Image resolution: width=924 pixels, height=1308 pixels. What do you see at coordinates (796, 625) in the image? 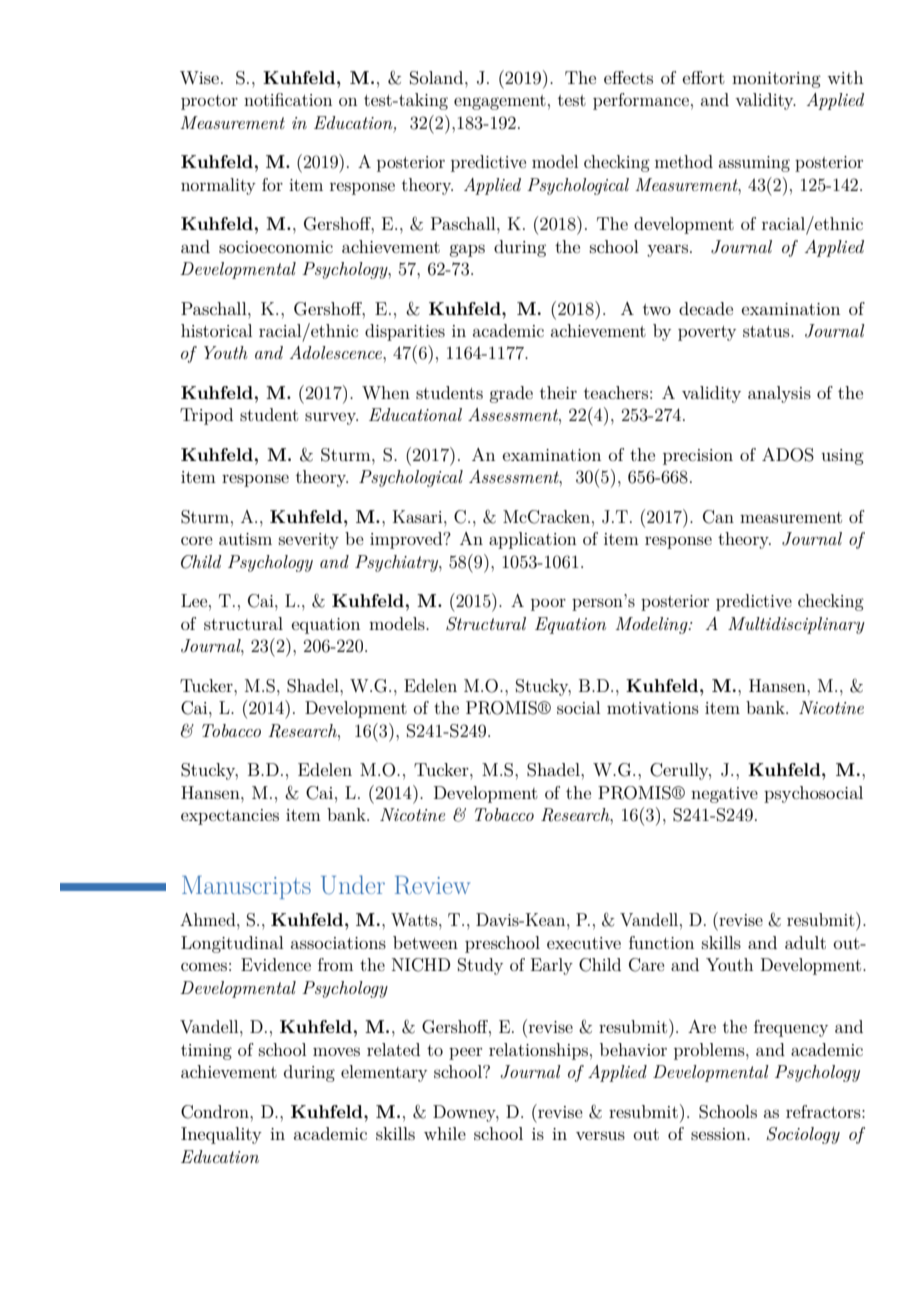
I see `Multidisciplinary` at bounding box center [796, 625].
